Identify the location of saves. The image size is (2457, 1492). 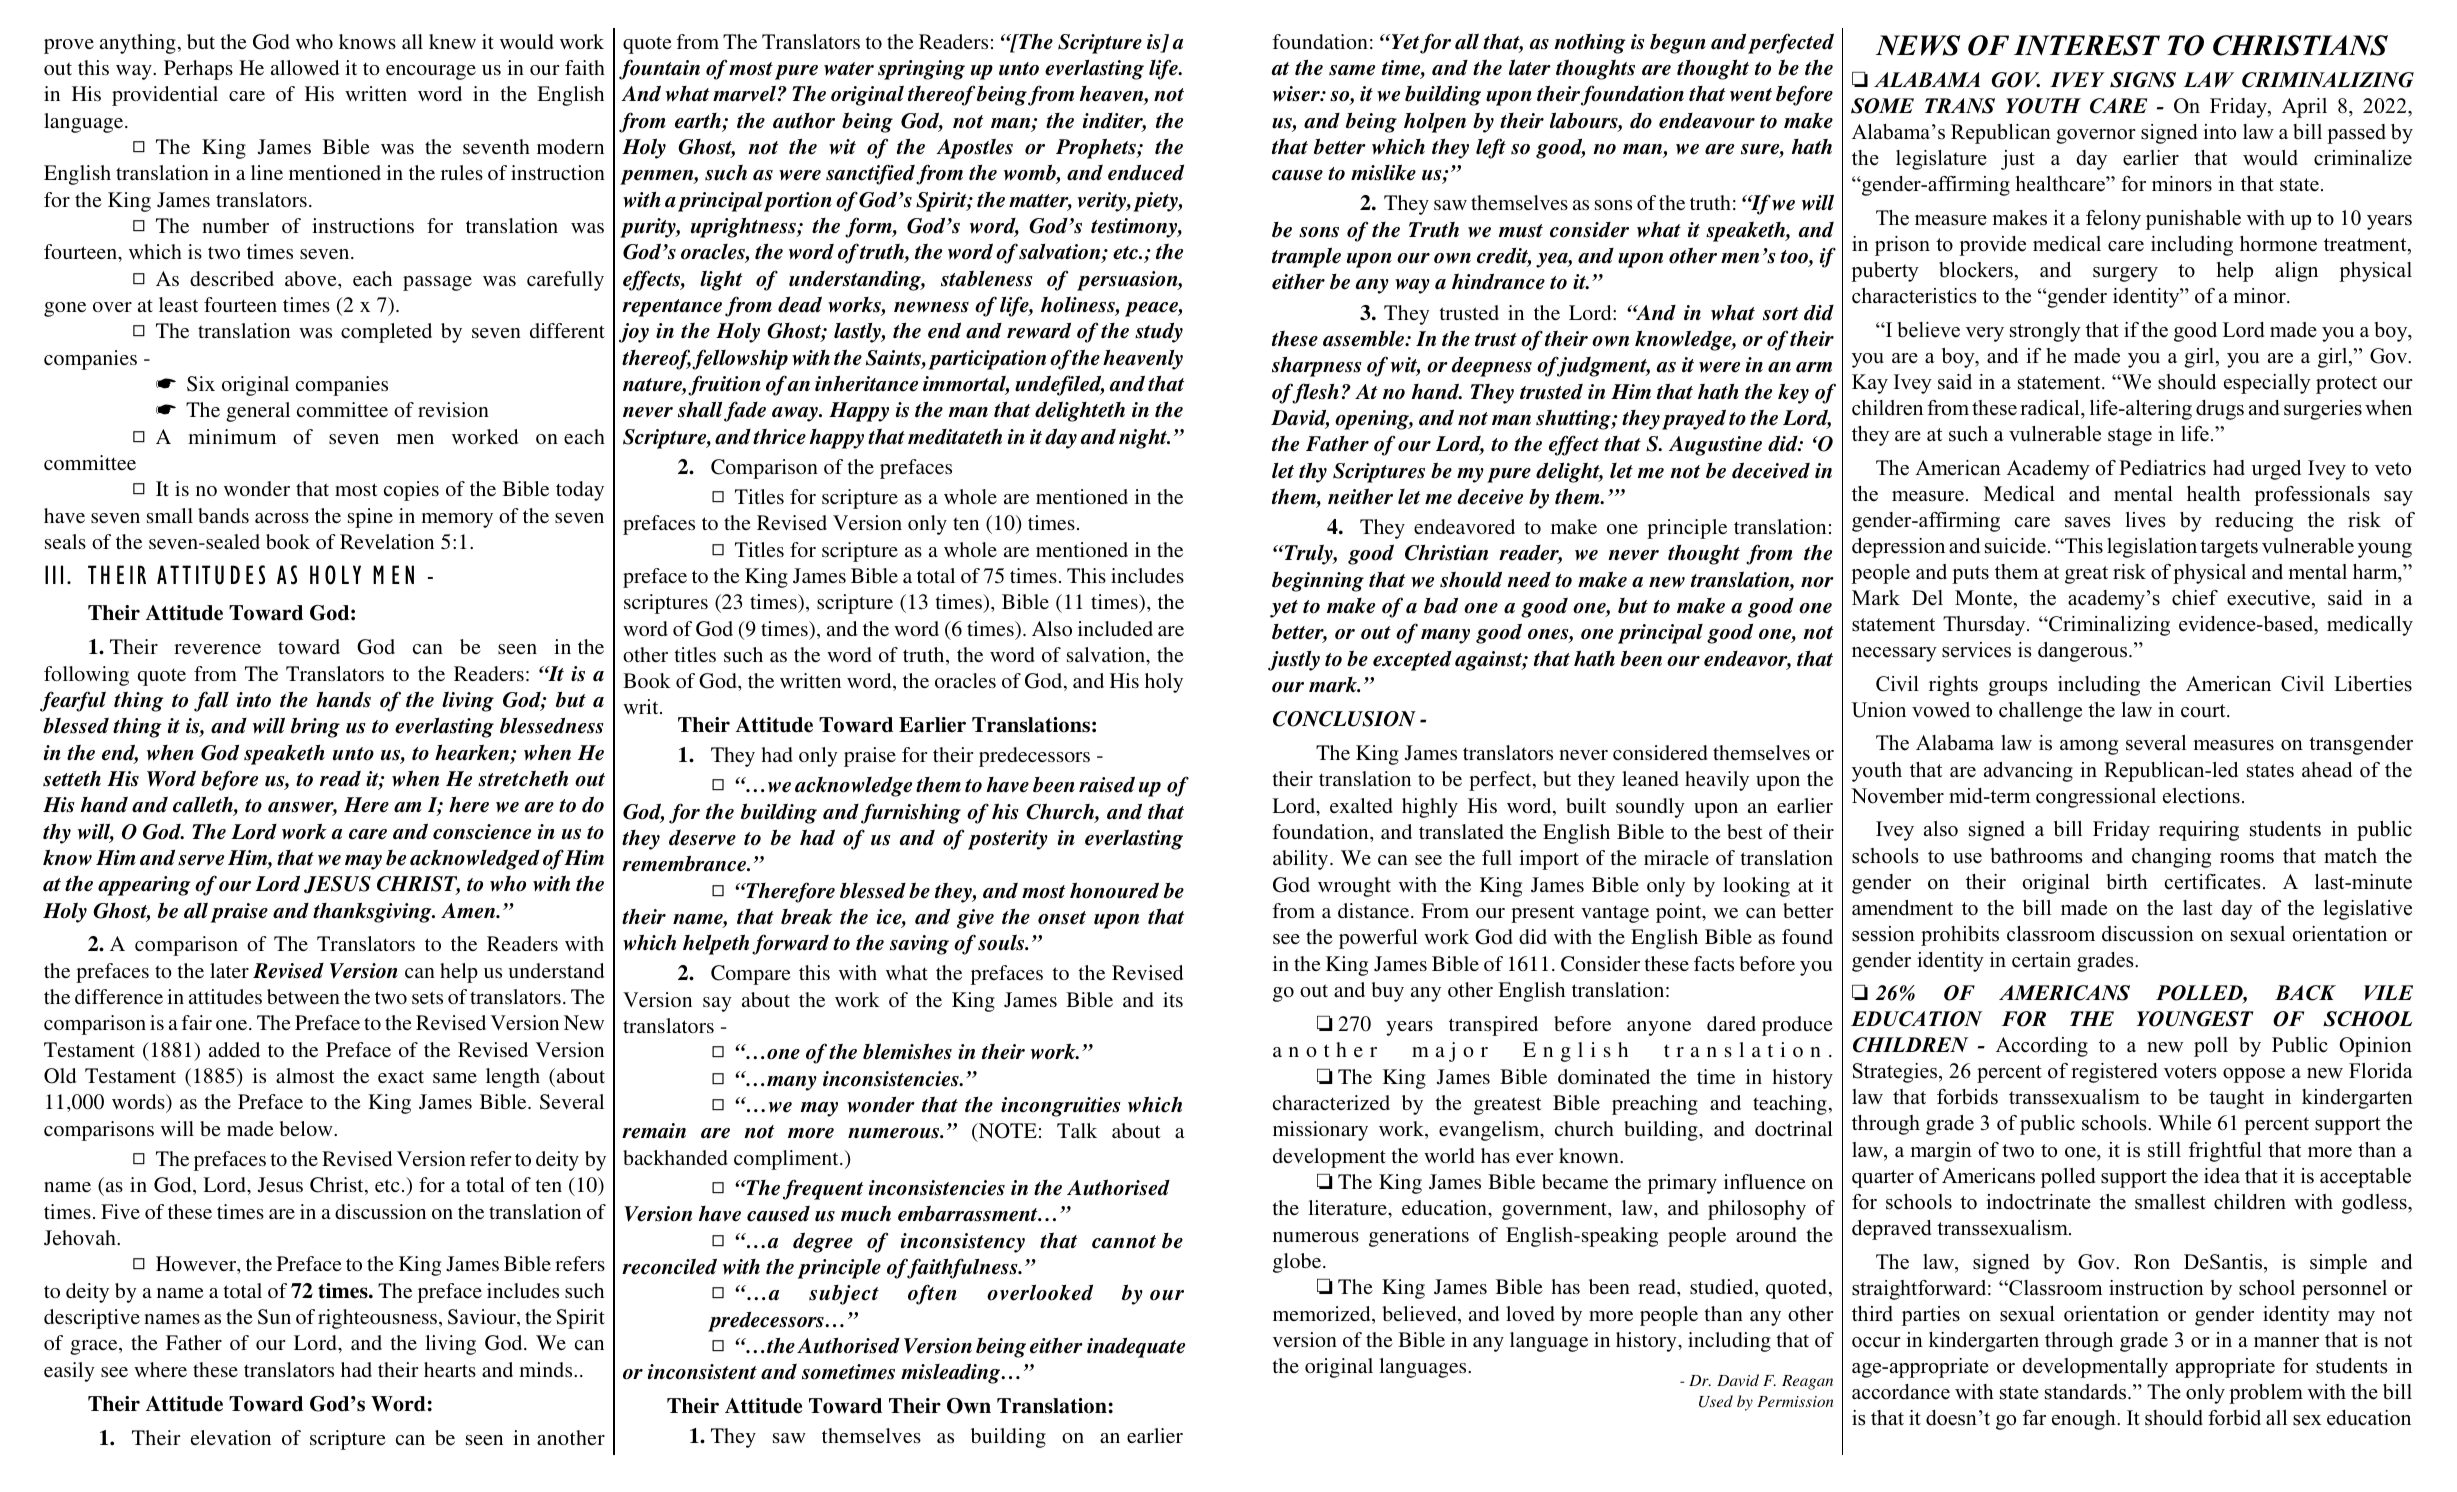
(2088, 522).
